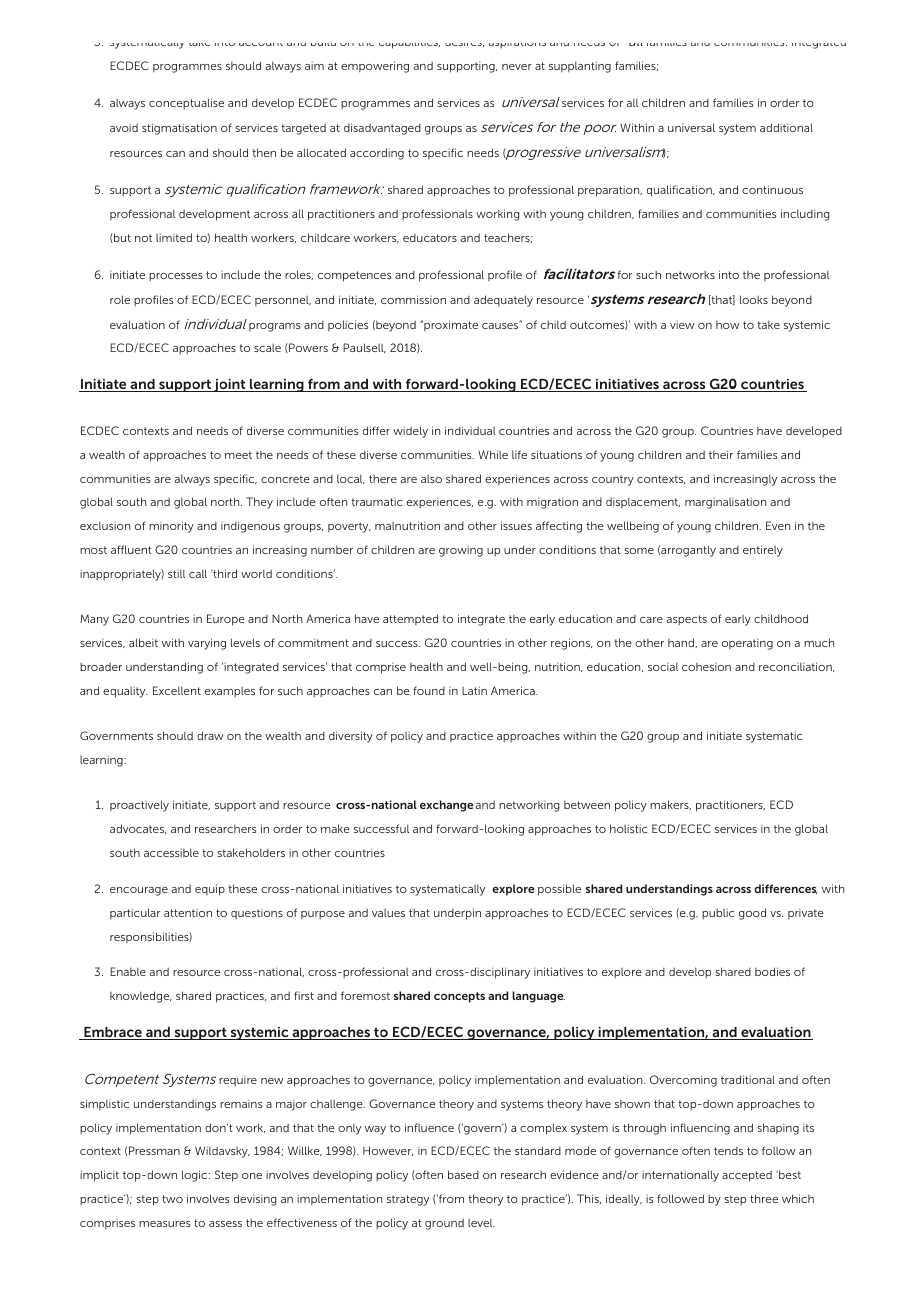 Image resolution: width=924 pixels, height=1308 pixels. Describe the element at coordinates (186, 103) in the document. I see `conceptualise` at that location.
